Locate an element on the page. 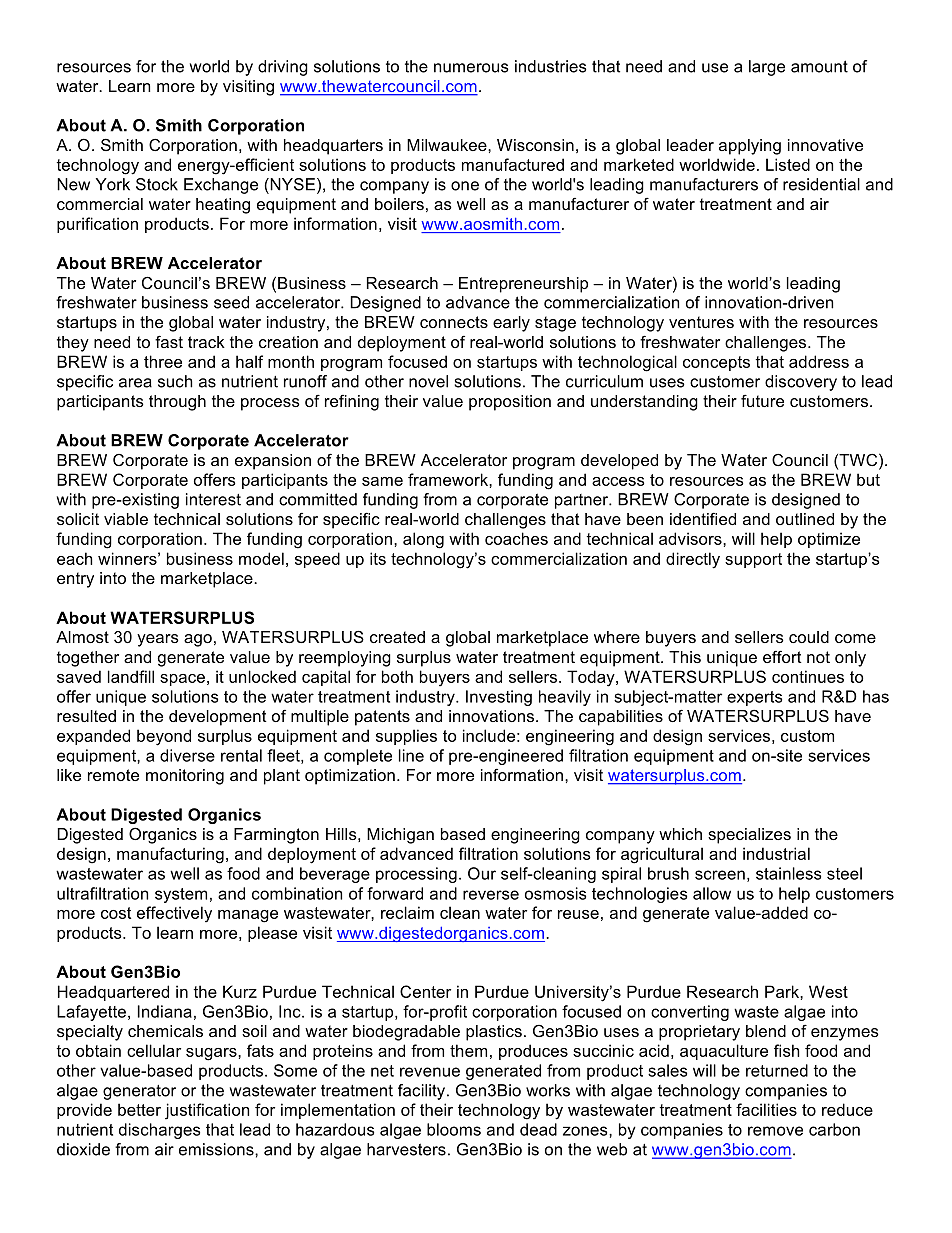 The width and height of the image is (952, 1233). created is located at coordinates (397, 637).
